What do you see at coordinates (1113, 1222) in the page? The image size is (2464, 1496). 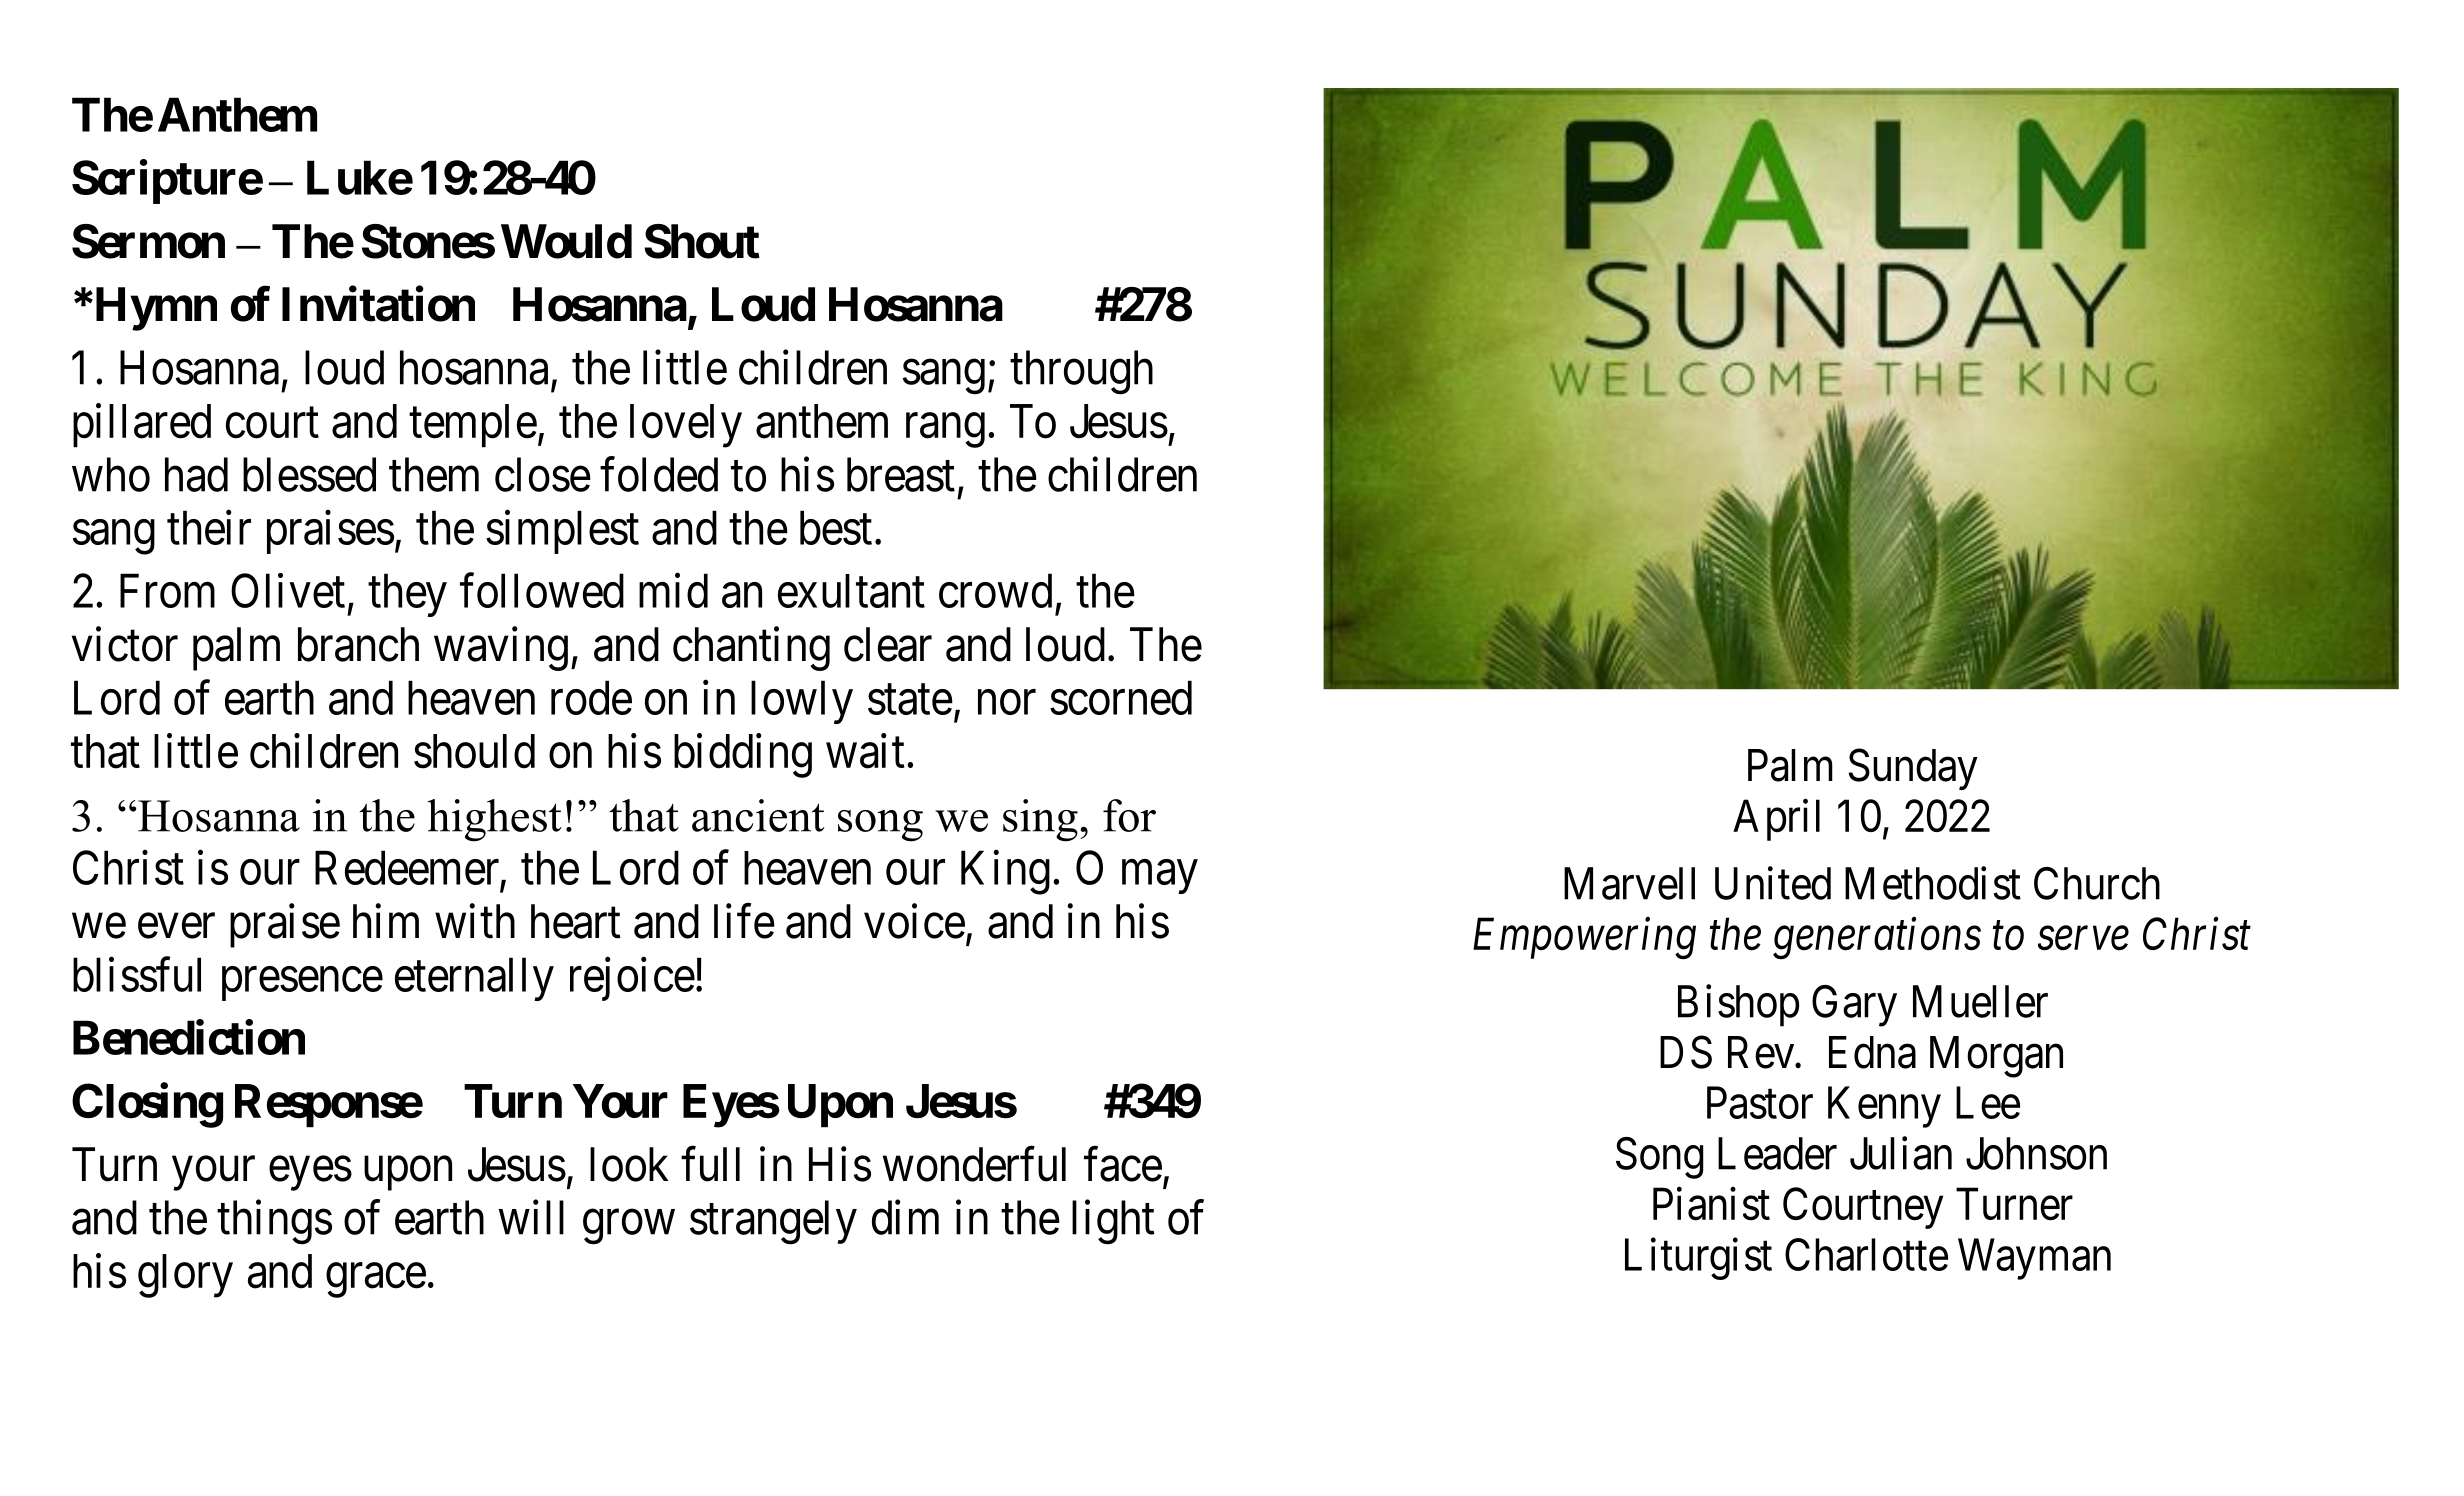 I see `light` at bounding box center [1113, 1222].
